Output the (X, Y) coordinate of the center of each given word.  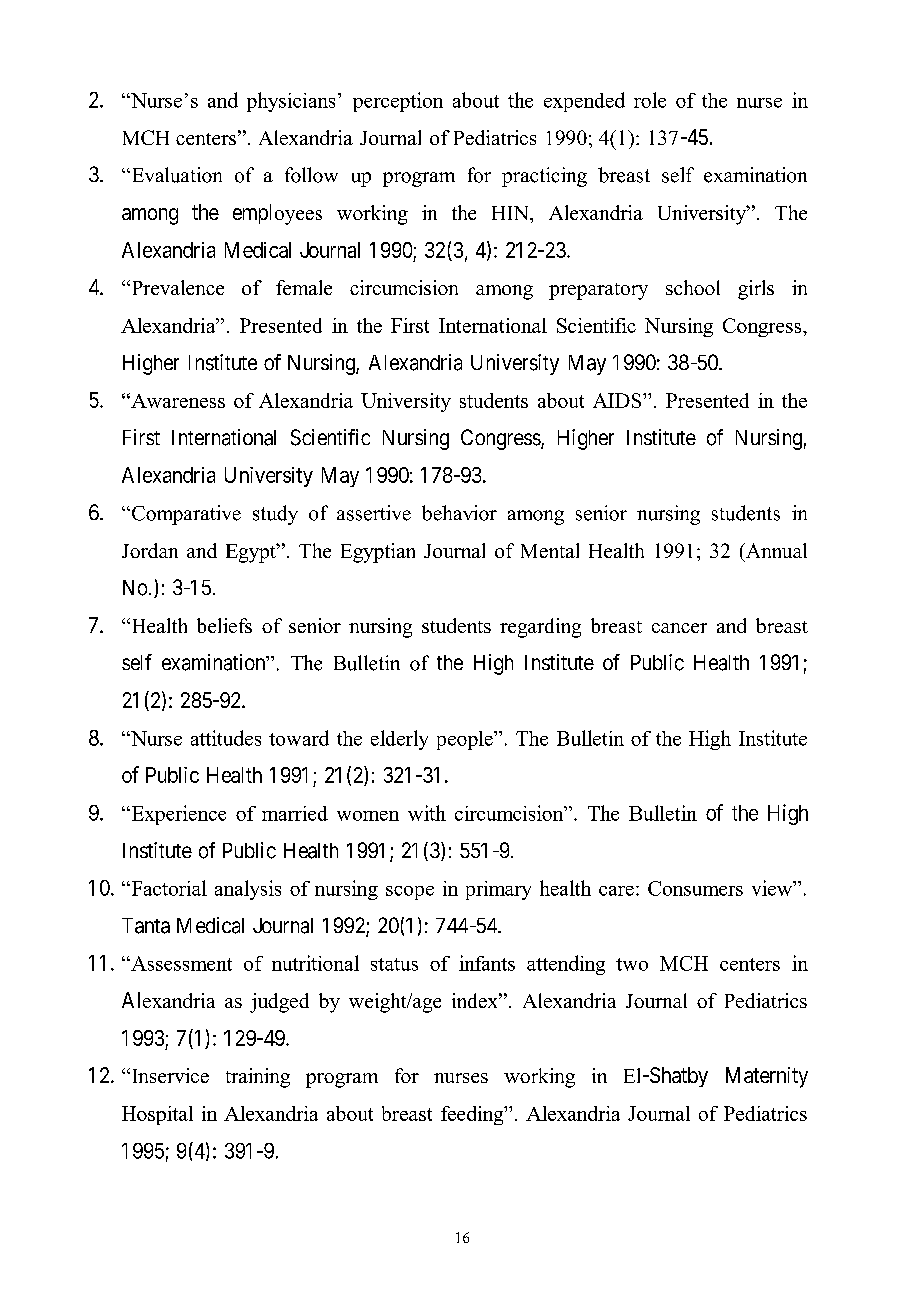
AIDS (618, 400)
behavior (459, 513)
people (466, 740)
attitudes (226, 738)
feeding (473, 1115)
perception (398, 102)
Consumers (695, 888)
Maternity (767, 1077)
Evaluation (175, 175)
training (258, 1078)
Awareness (177, 400)
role (650, 100)
